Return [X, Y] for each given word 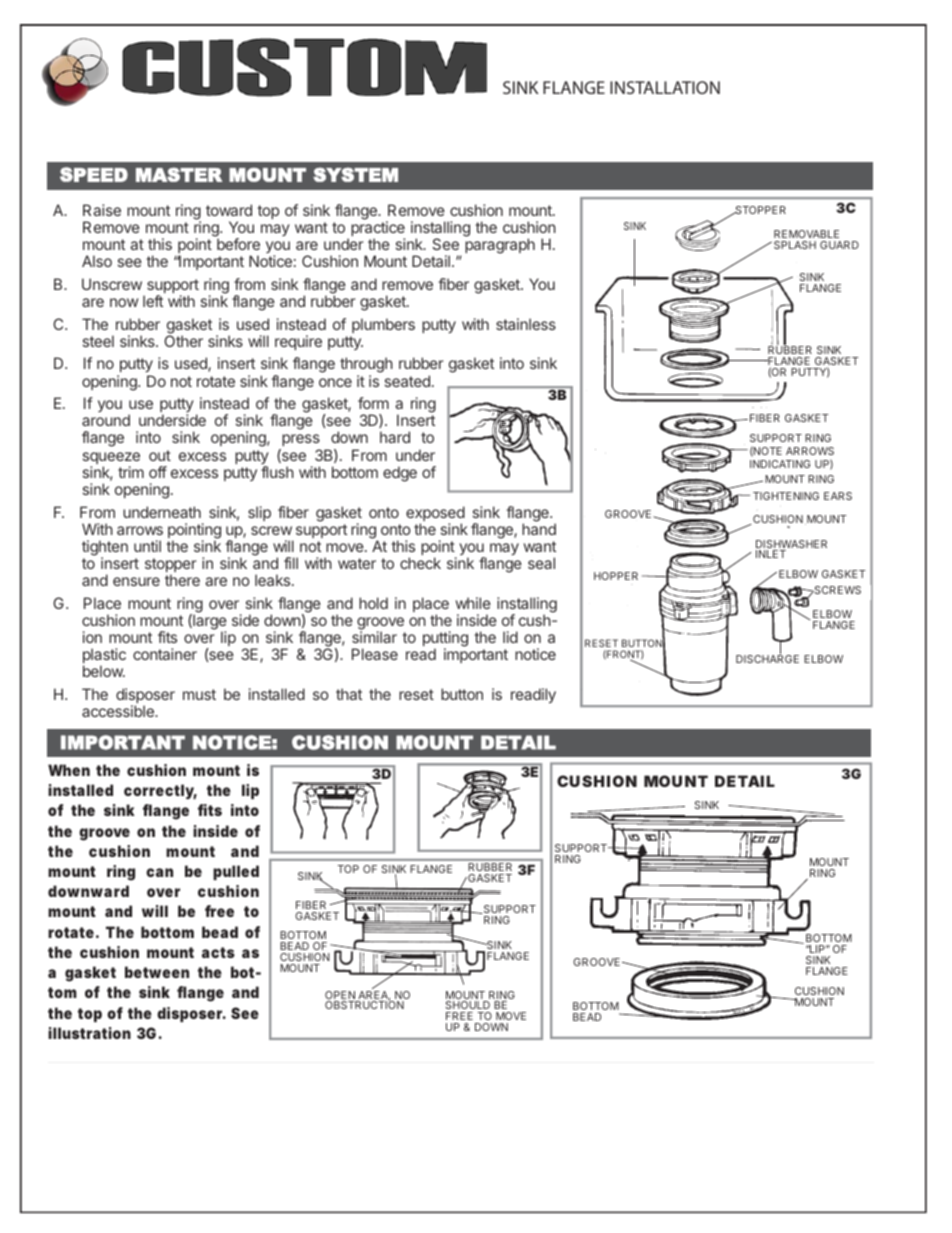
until [147, 546]
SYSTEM [355, 174]
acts [218, 952]
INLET [771, 554]
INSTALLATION [665, 87]
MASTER [179, 174]
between [157, 972]
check [420, 563]
